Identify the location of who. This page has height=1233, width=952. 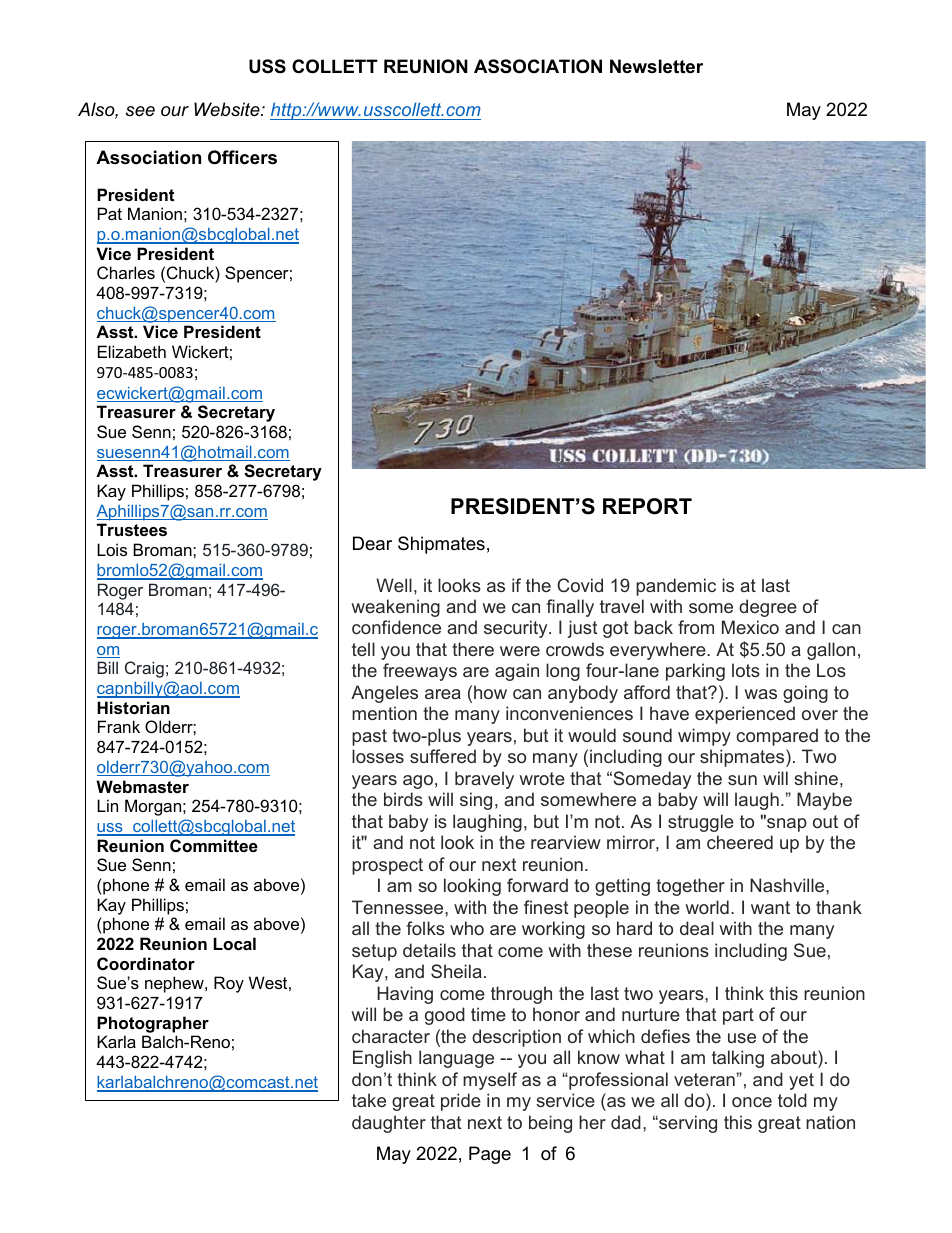
(467, 928).
